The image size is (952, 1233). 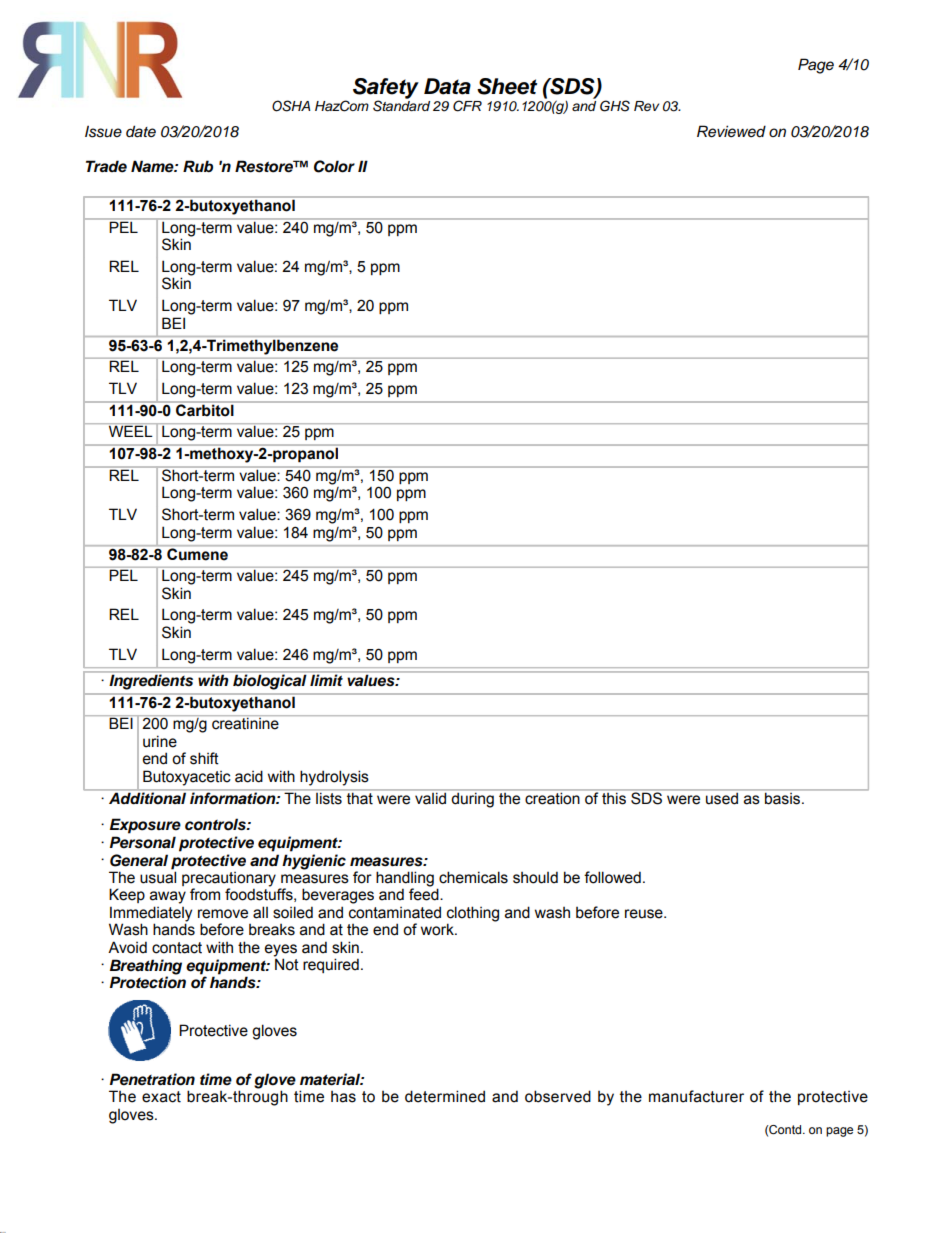 I want to click on this, so click(x=614, y=797).
